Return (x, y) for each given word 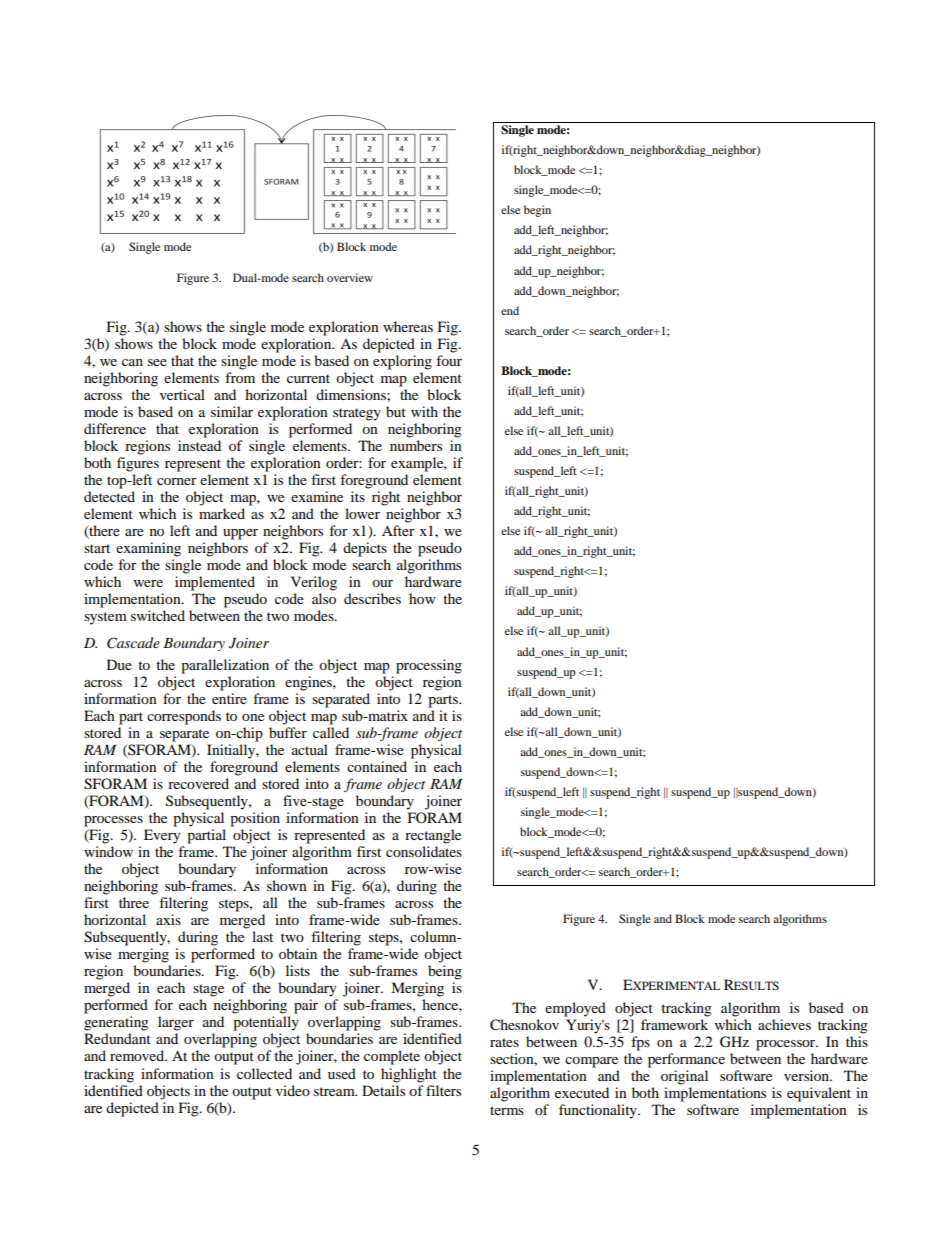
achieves (784, 1024)
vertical (182, 394)
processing (429, 666)
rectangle (433, 836)
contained (377, 766)
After (398, 530)
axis (168, 919)
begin (537, 211)
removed (138, 1055)
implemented (215, 583)
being (445, 972)
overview (350, 277)
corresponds (184, 717)
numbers (416, 445)
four (449, 360)
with (424, 411)
